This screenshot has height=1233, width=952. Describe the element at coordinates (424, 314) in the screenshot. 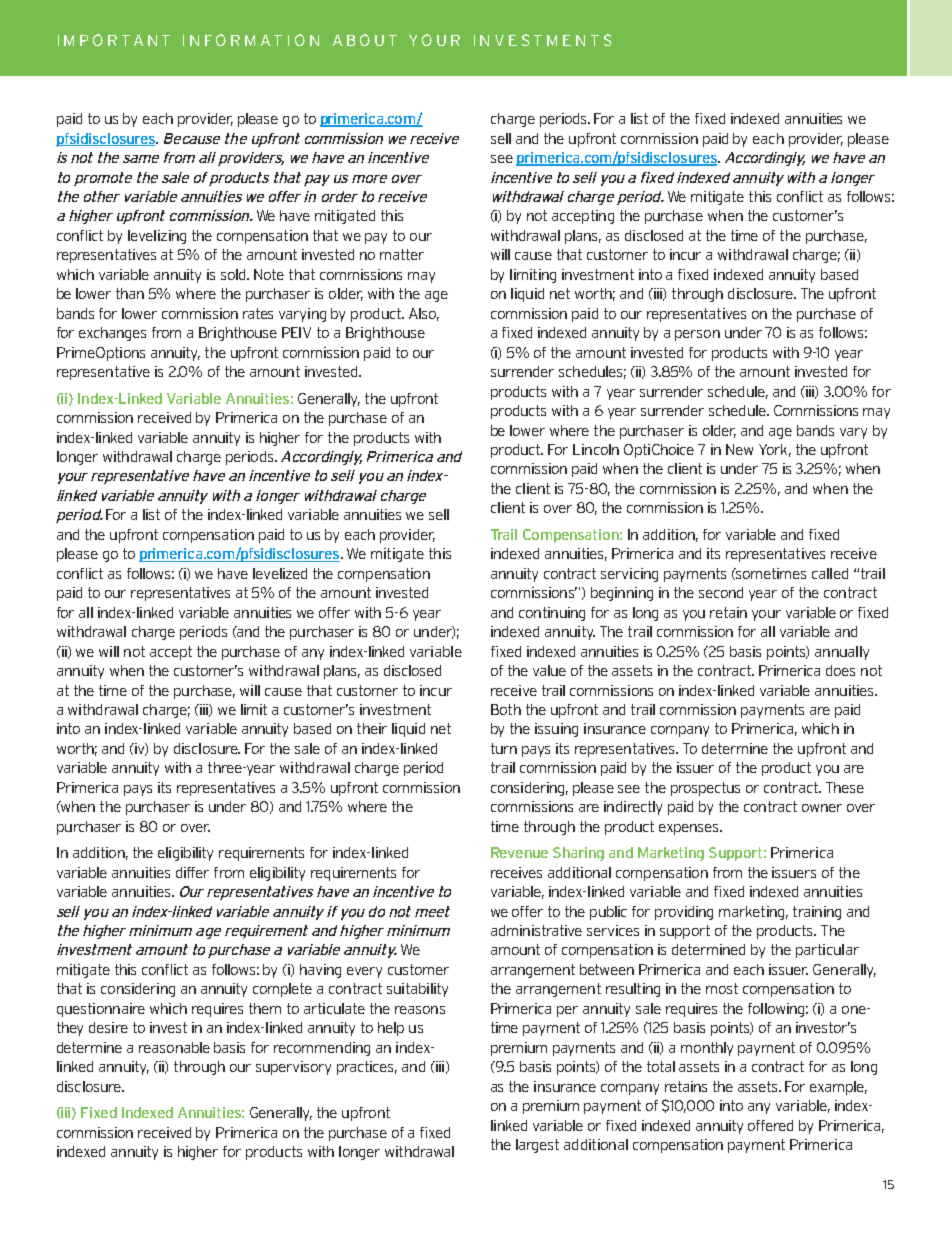

I see `Also` at that location.
